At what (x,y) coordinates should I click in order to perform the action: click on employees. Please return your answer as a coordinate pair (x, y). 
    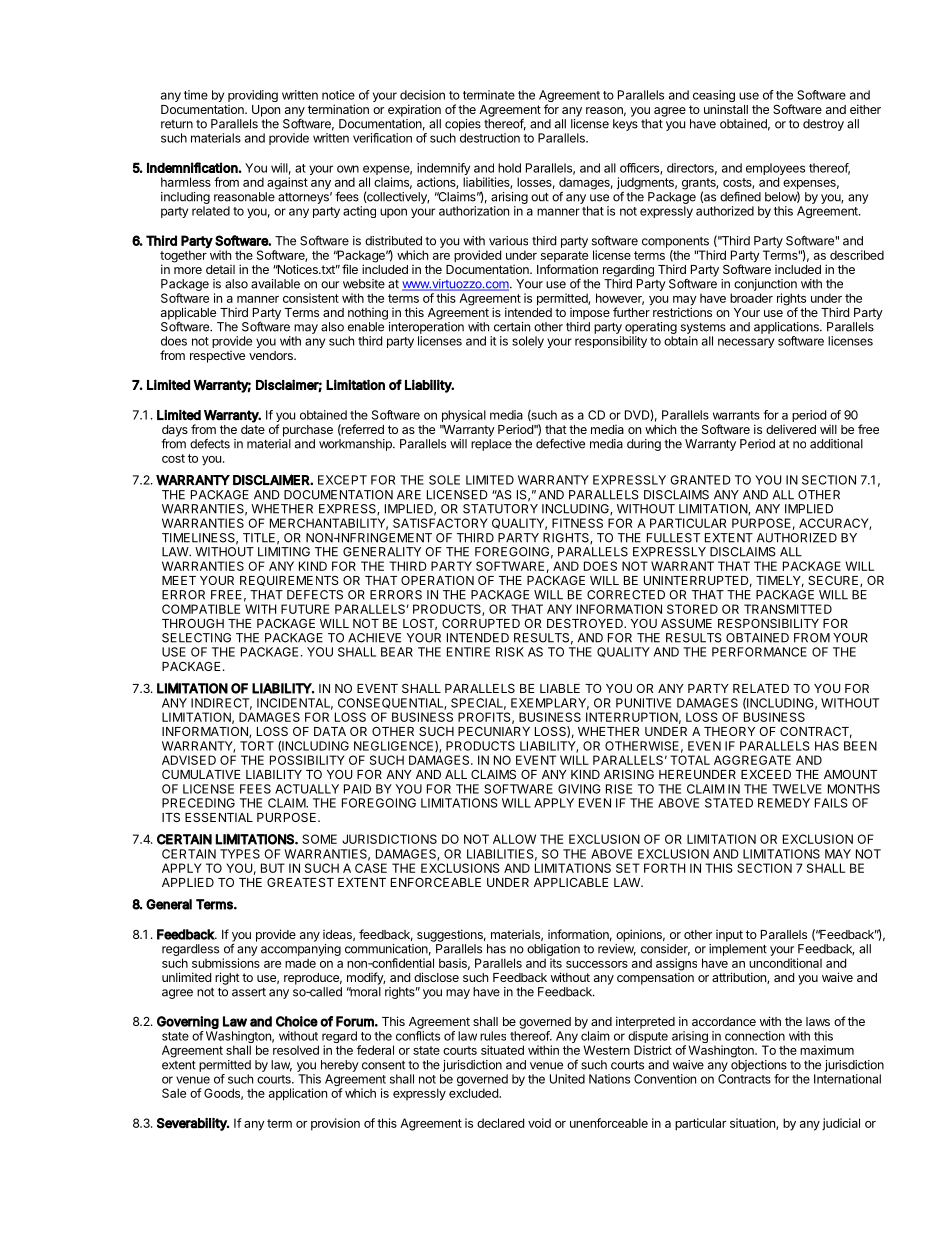
    Looking at the image, I should click on (775, 170).
